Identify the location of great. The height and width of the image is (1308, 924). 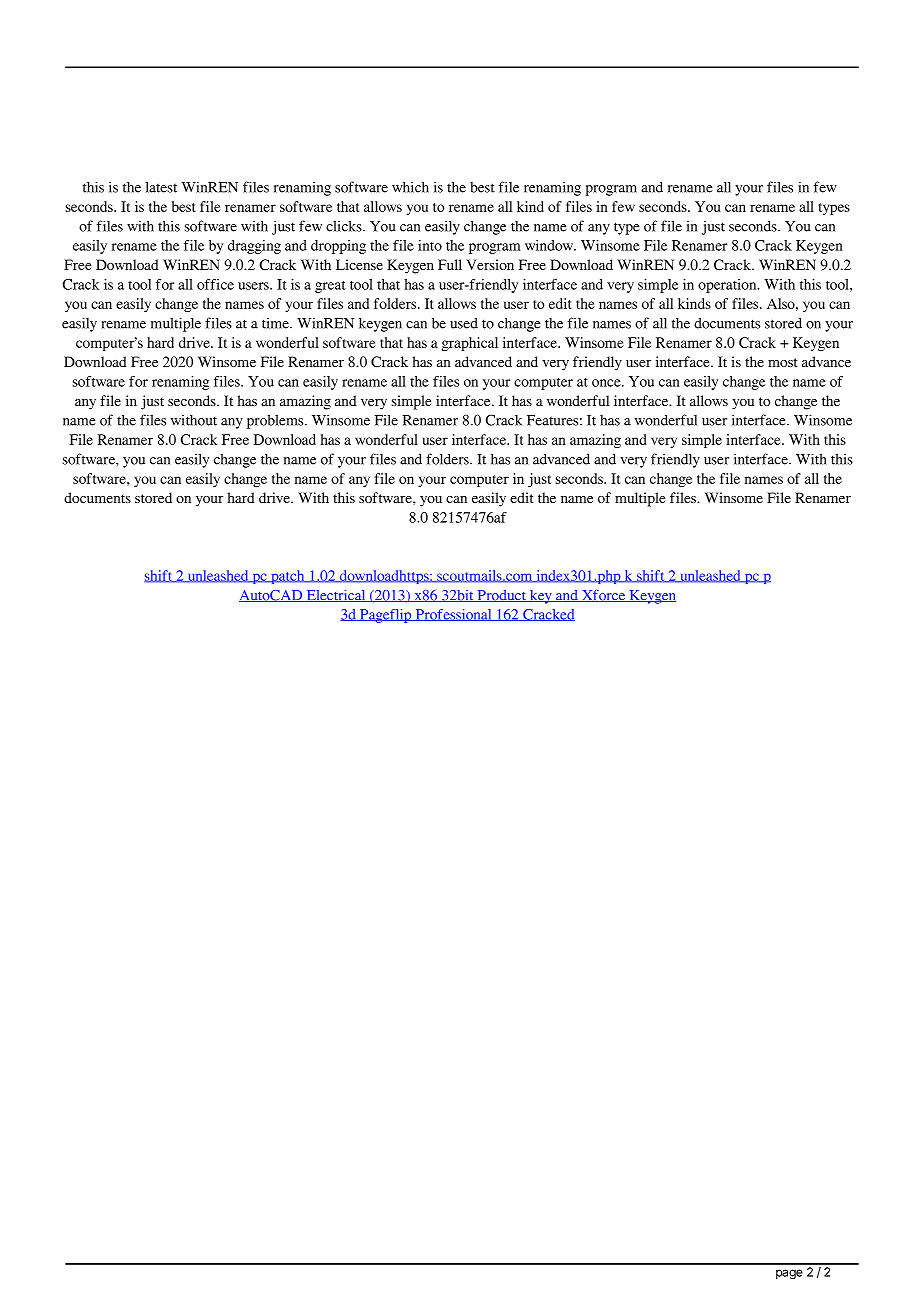
(330, 287).
